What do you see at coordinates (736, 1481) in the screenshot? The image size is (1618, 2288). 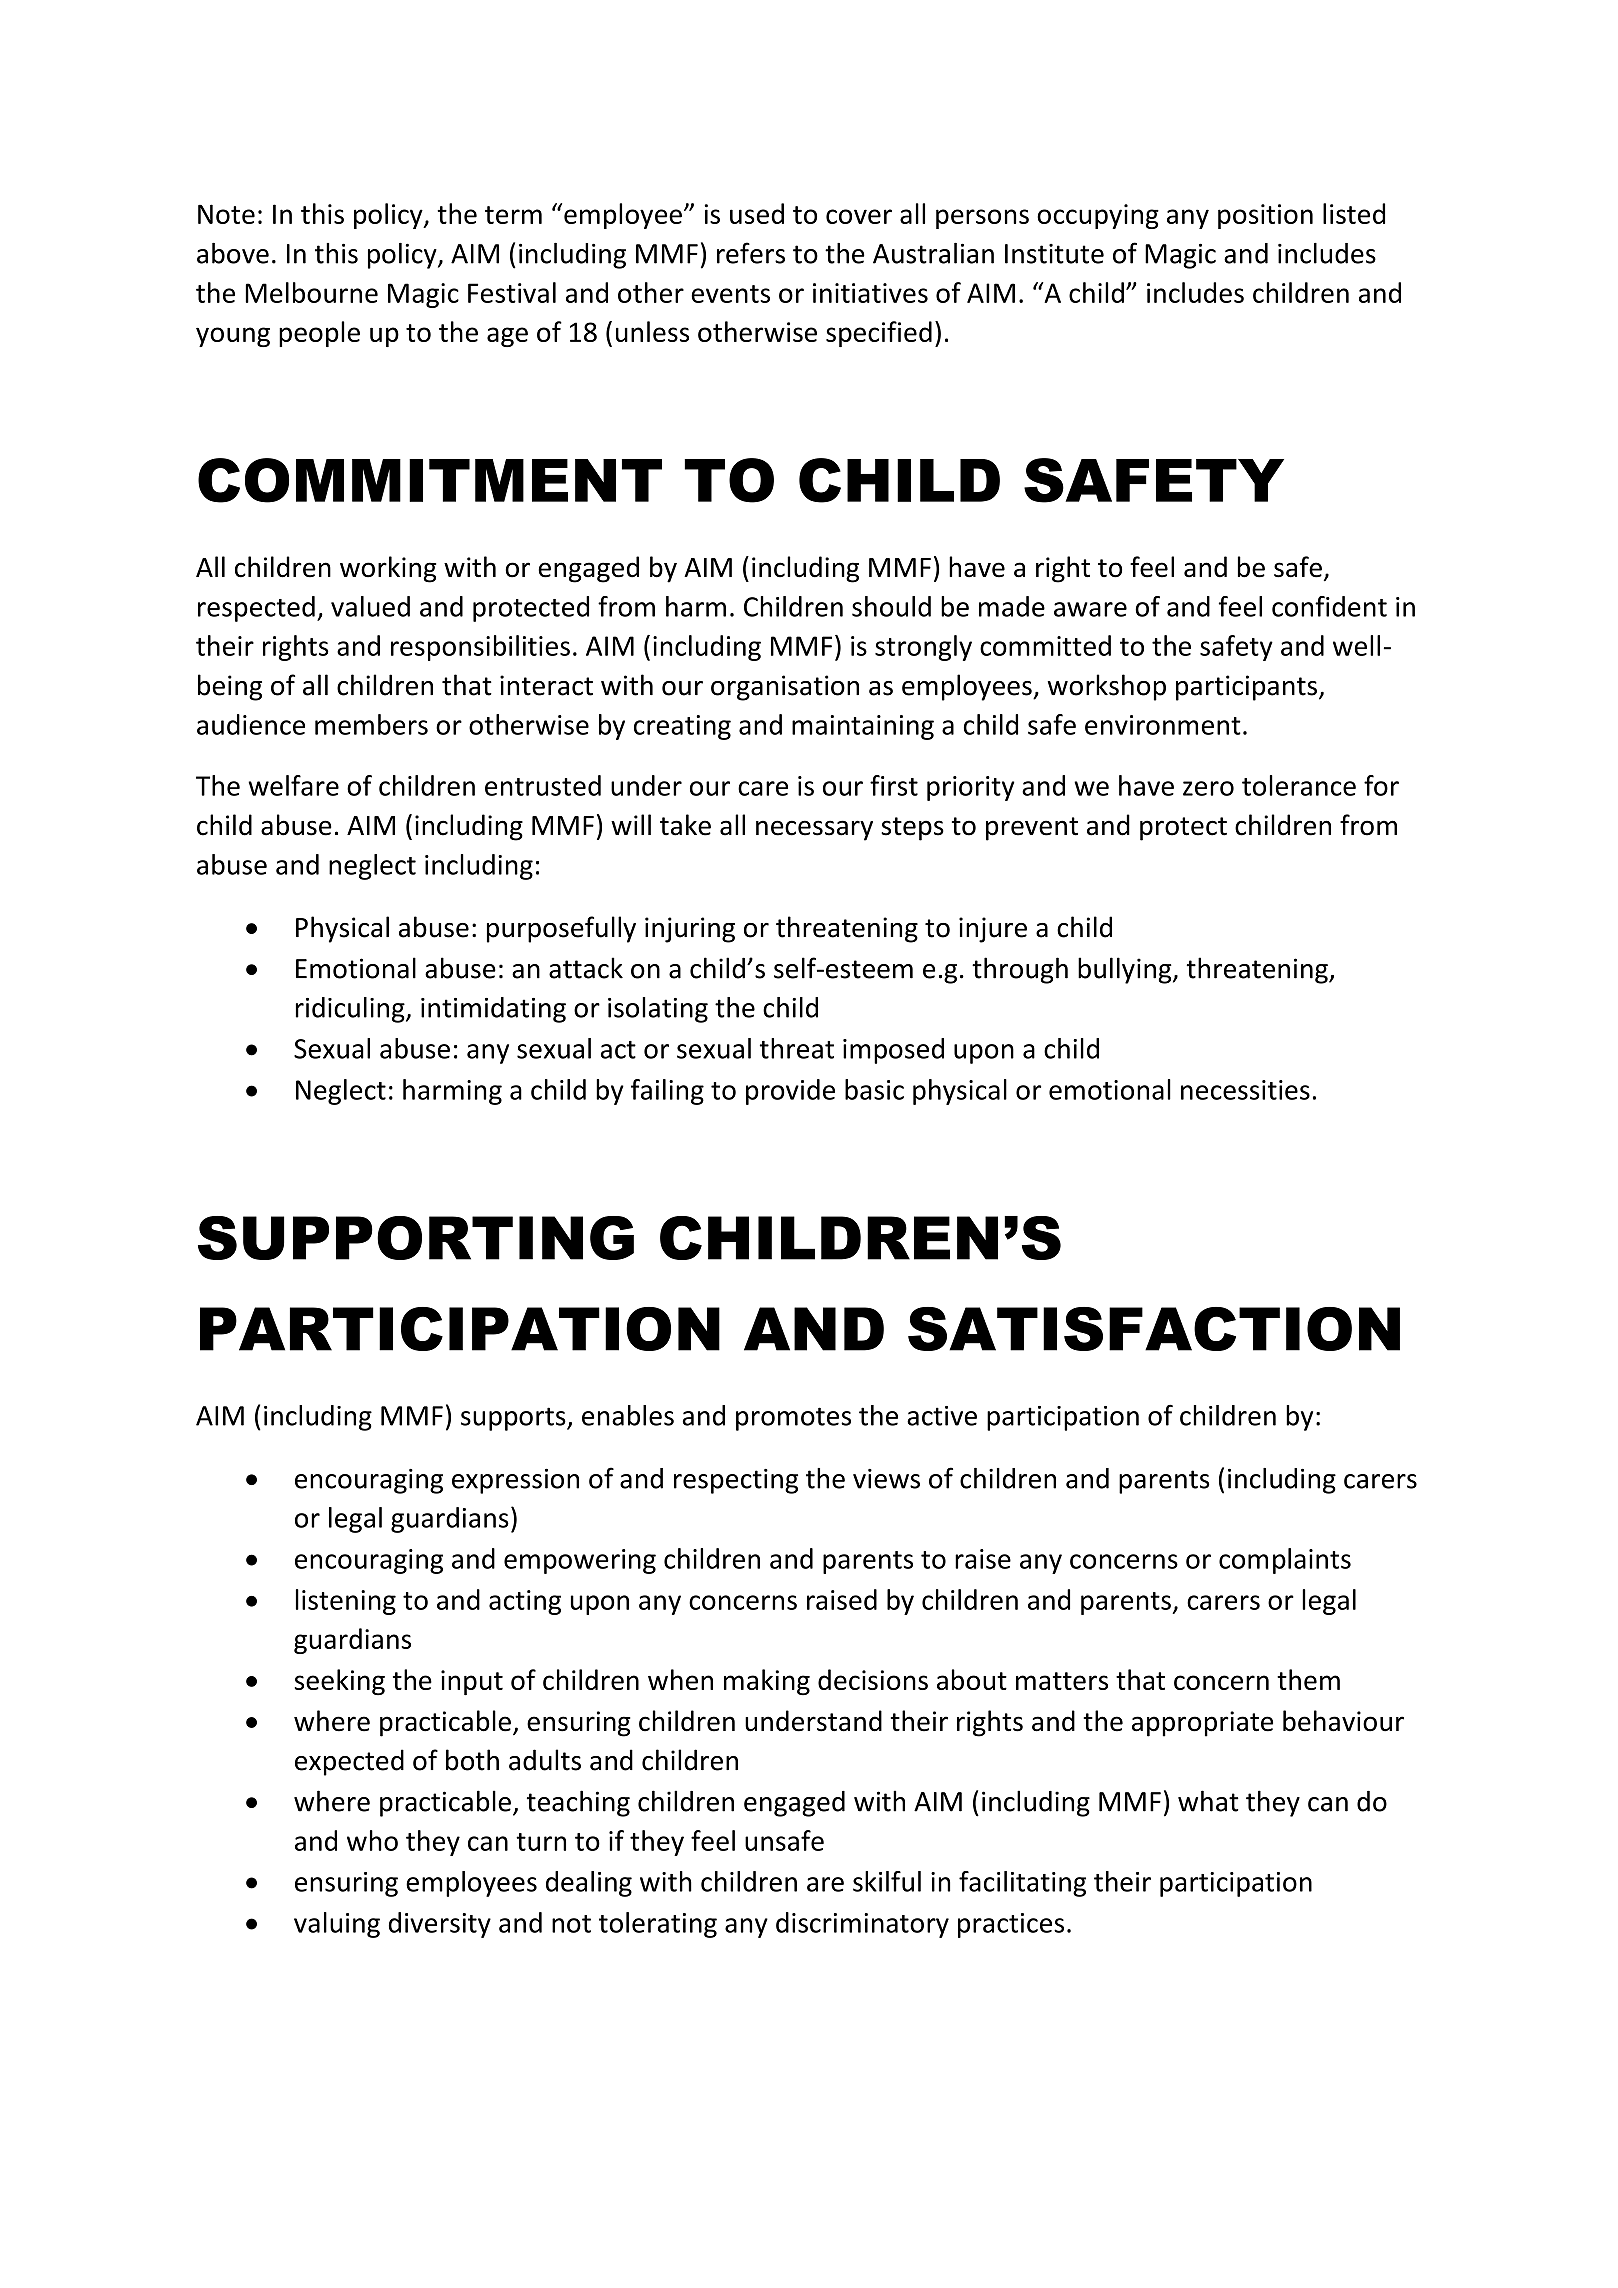 I see `respecting` at bounding box center [736, 1481].
